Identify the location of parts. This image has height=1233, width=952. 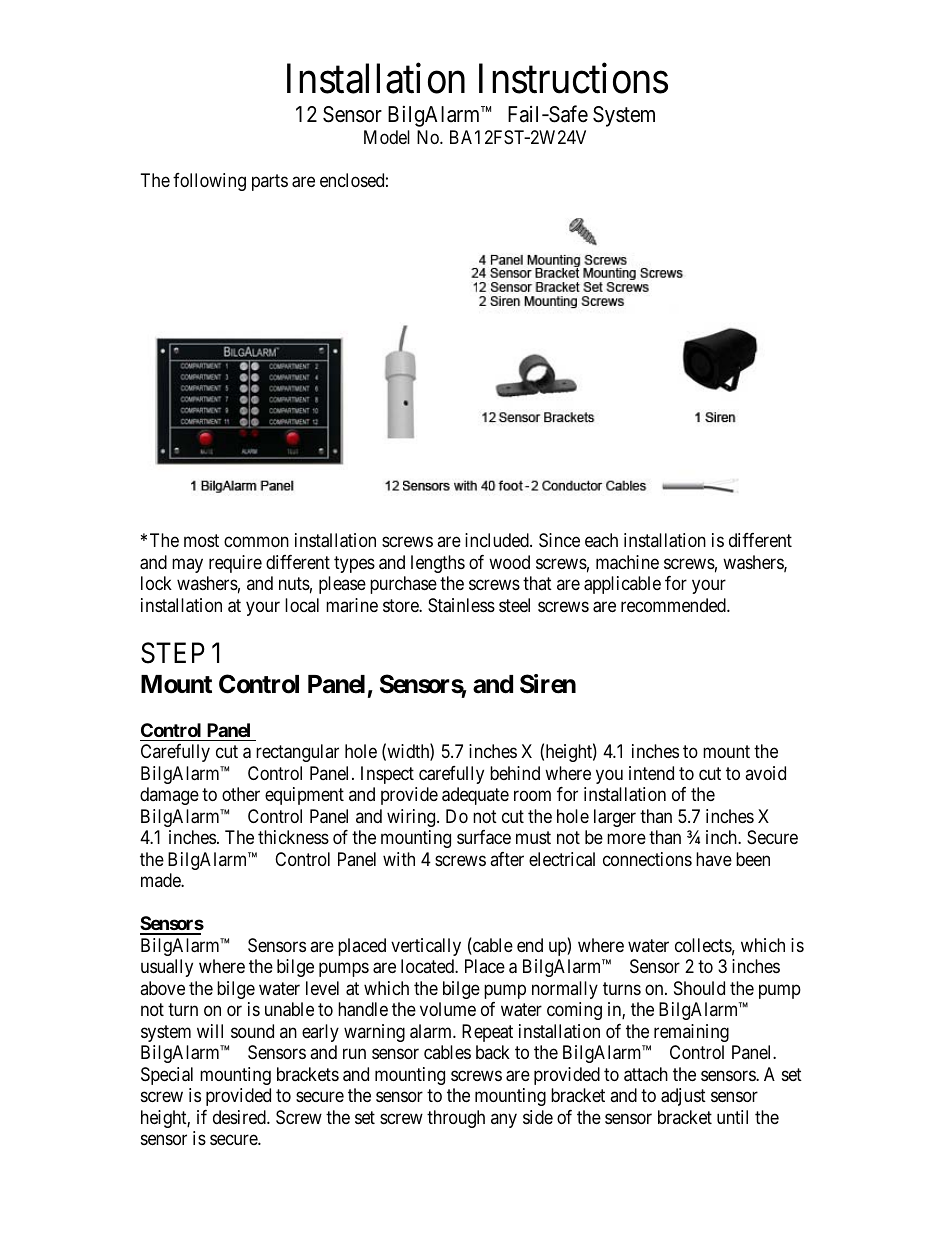
(270, 183).
